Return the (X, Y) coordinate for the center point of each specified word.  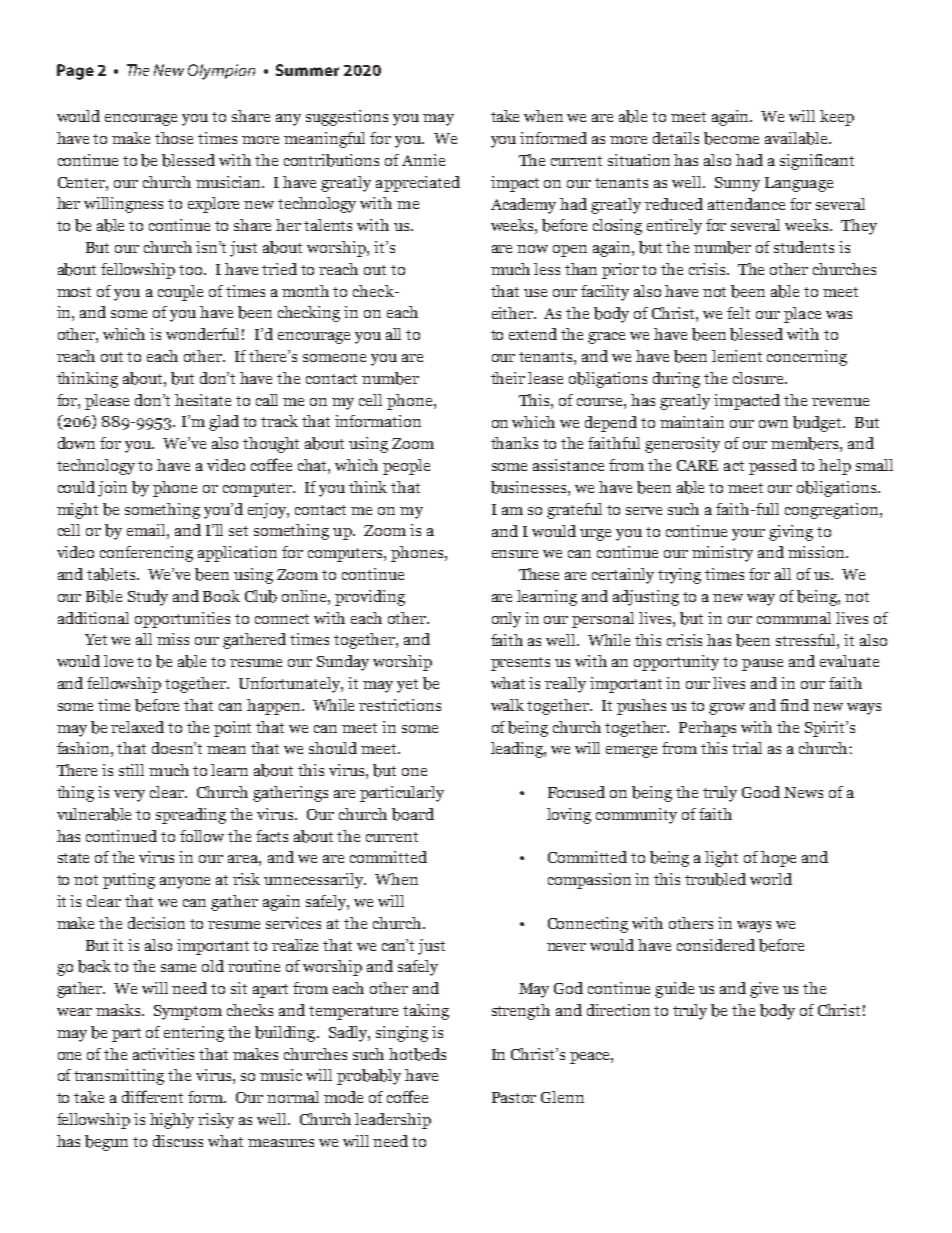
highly (172, 1121)
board (413, 814)
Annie (423, 160)
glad (224, 423)
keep (837, 118)
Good (761, 792)
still (131, 770)
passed (773, 467)
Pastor (514, 1097)
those (174, 138)
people (406, 467)
